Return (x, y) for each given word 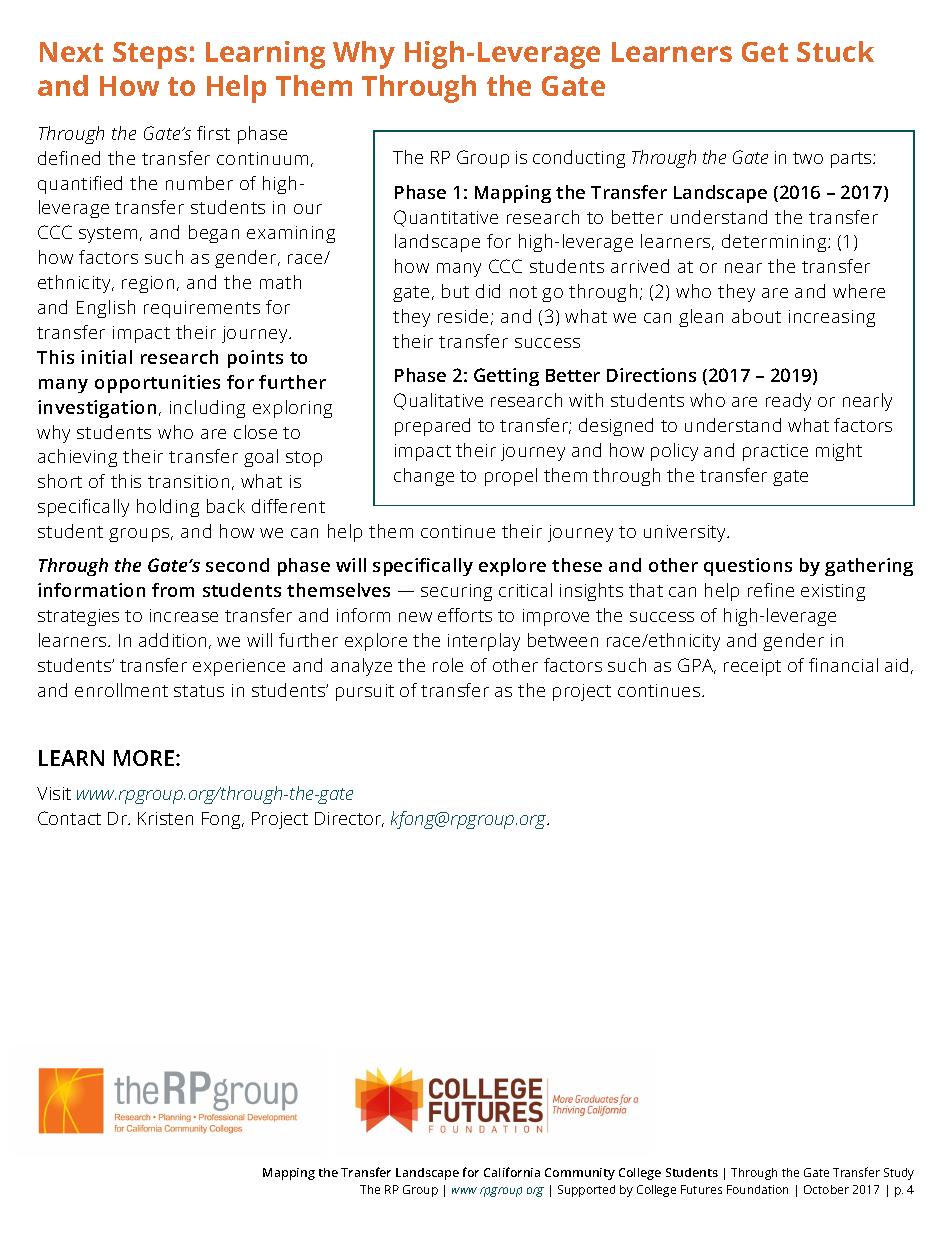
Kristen (165, 818)
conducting (579, 159)
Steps (150, 55)
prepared (432, 427)
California (512, 1172)
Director (349, 819)
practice (775, 452)
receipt (752, 667)
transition (188, 481)
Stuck (835, 51)
